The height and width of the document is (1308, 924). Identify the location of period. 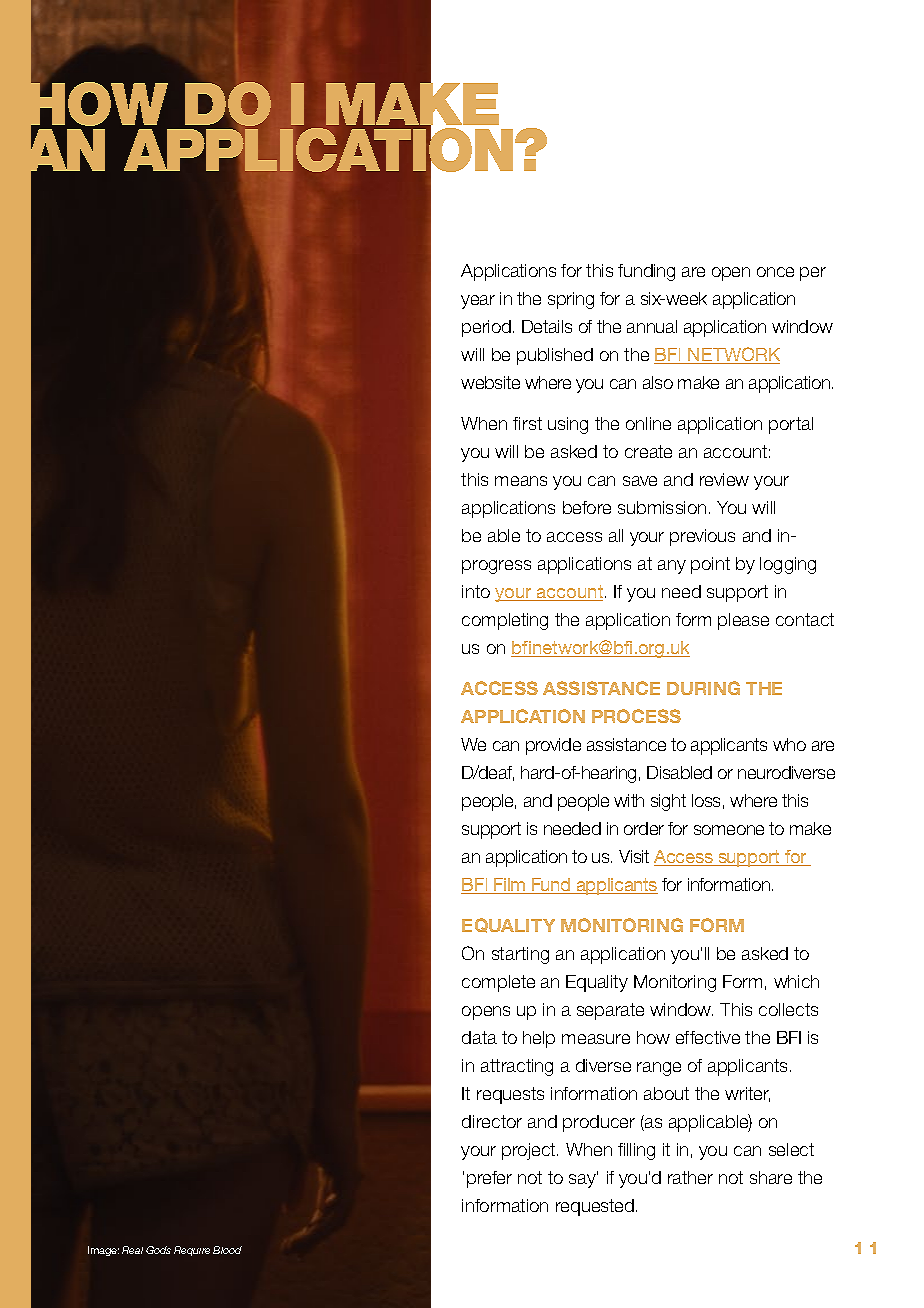
(486, 328).
